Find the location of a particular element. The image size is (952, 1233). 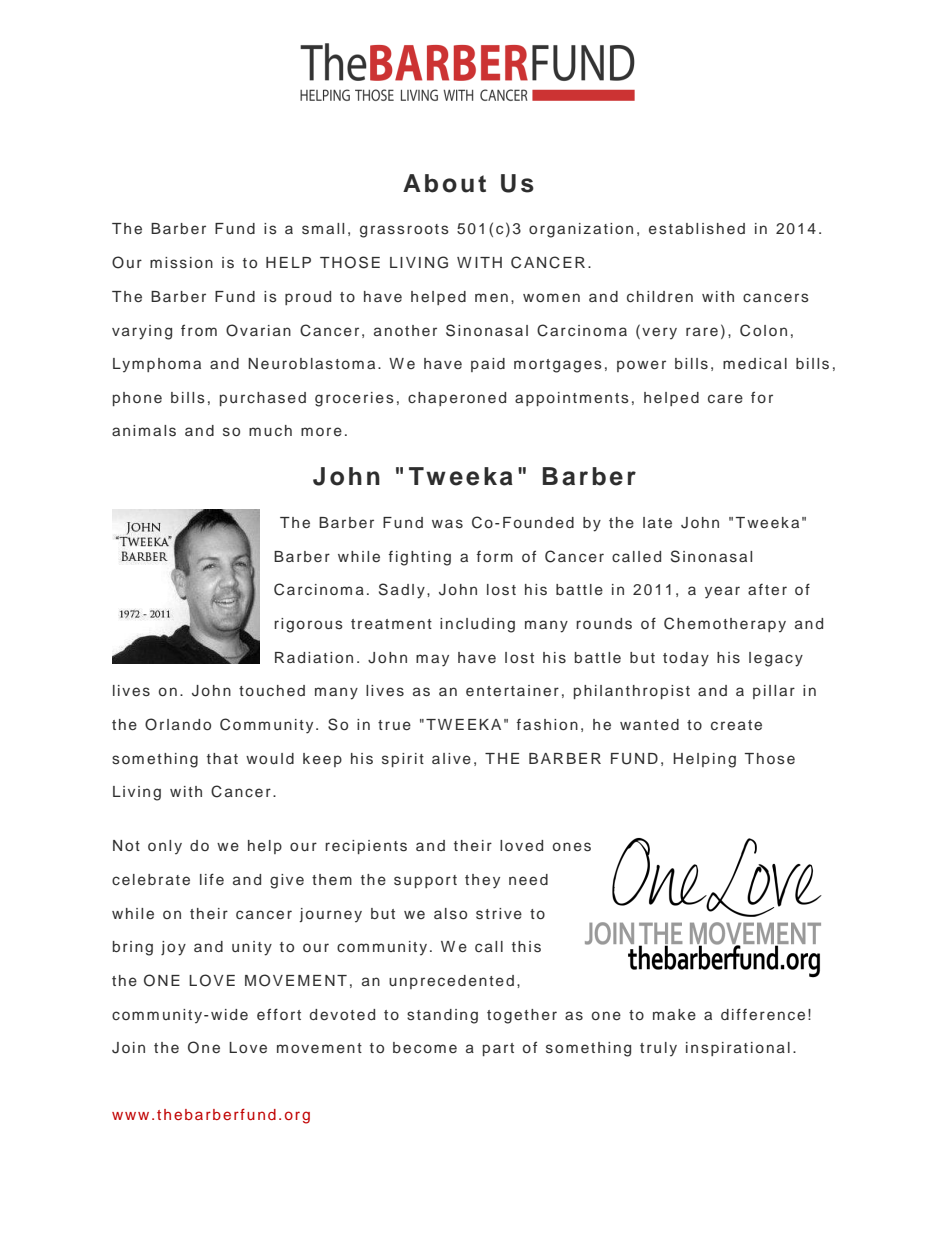

established is located at coordinates (697, 229).
